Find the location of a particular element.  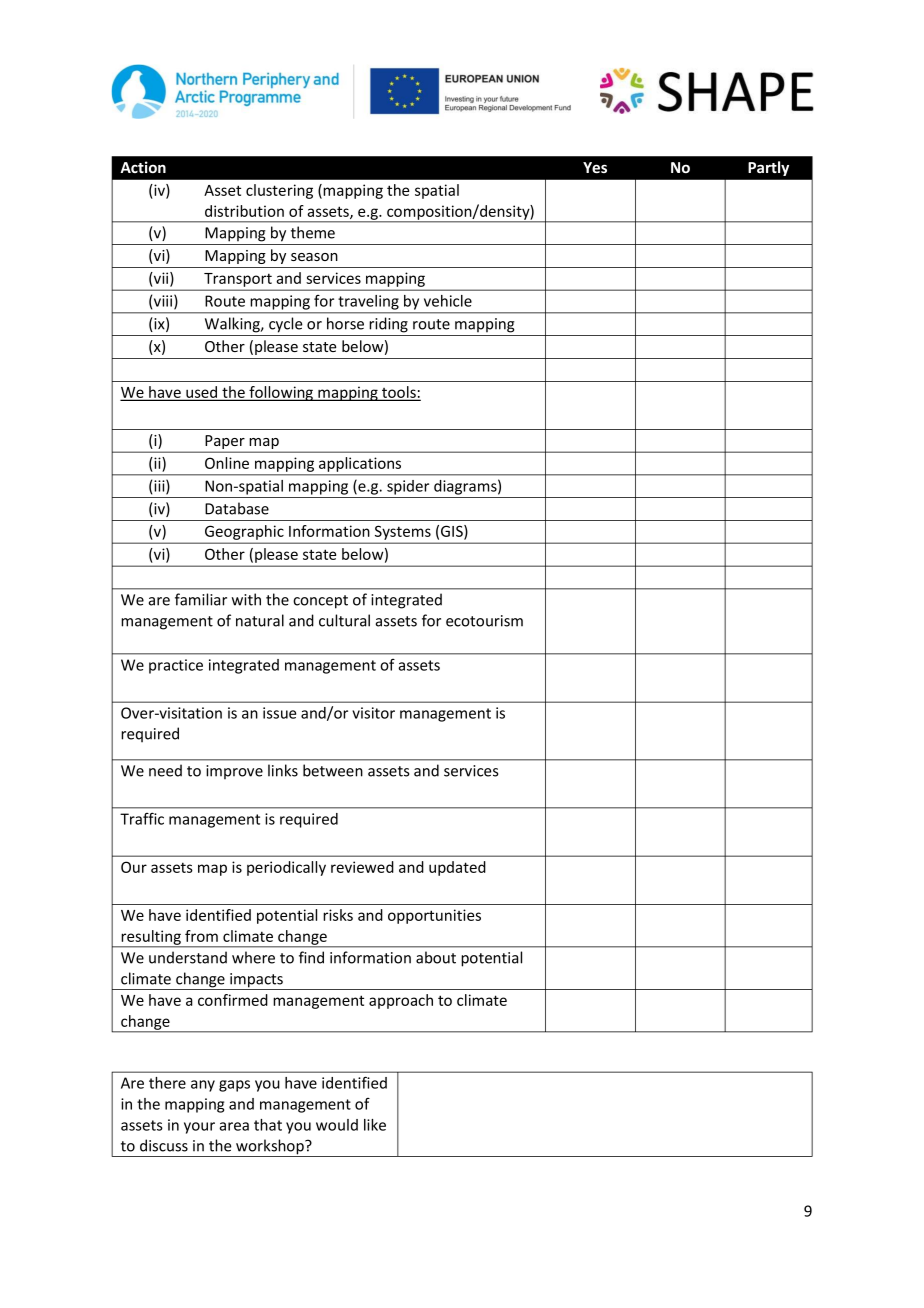

practice is located at coordinates (176, 666).
